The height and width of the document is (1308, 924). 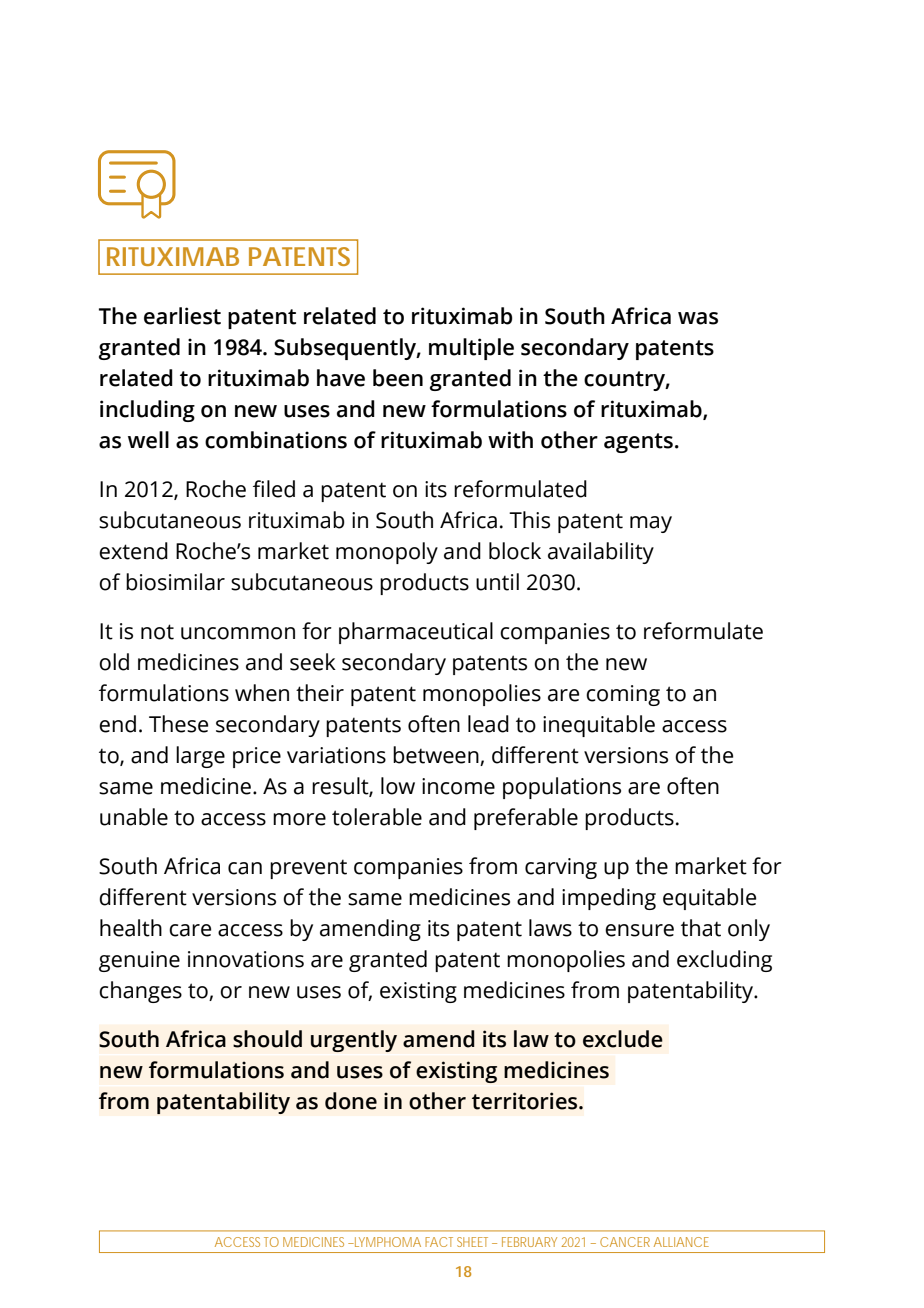 I want to click on populations, so click(x=562, y=788).
